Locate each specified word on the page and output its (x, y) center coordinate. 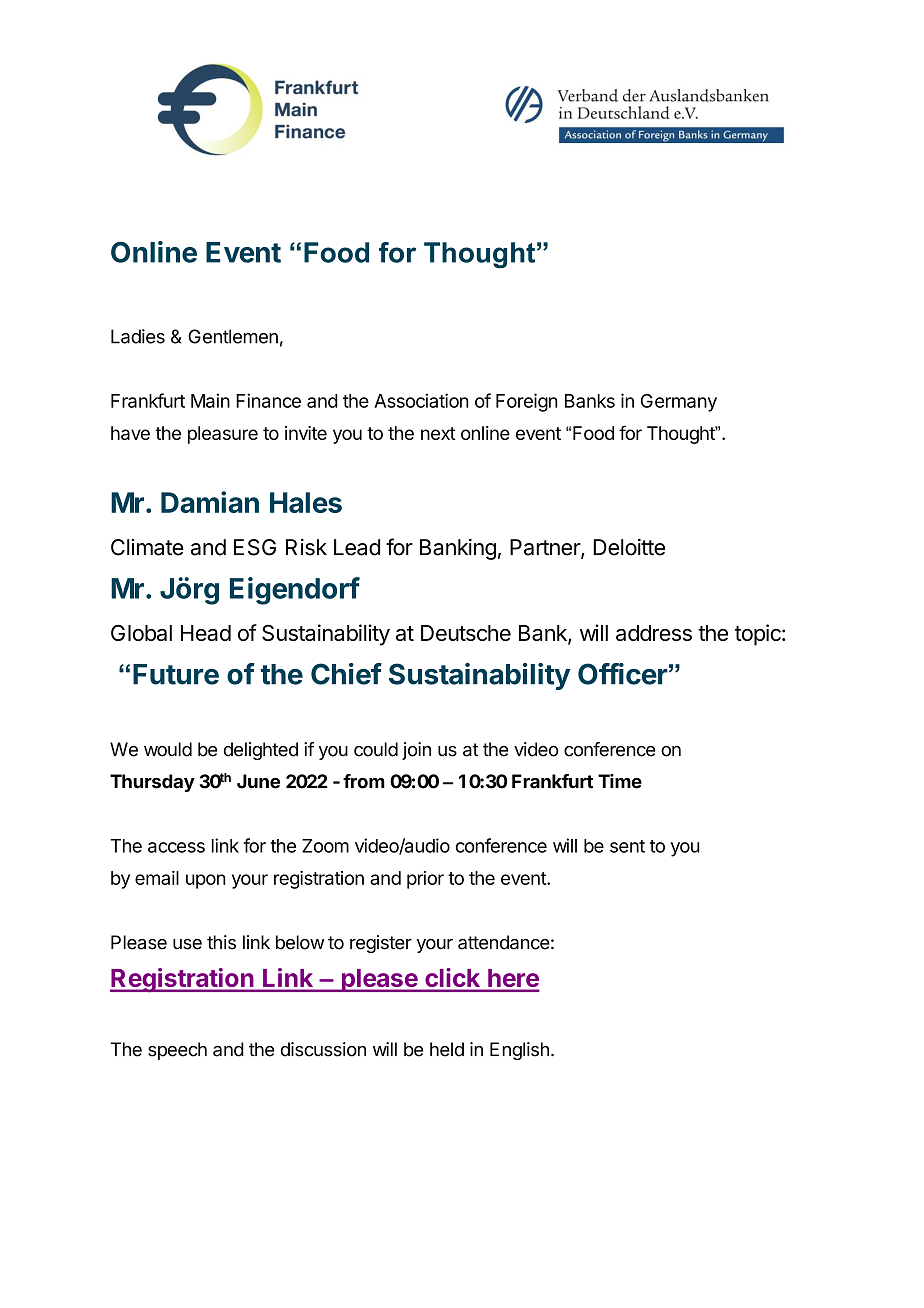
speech (177, 1051)
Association (421, 400)
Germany (679, 403)
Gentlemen (233, 336)
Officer (623, 674)
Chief (346, 674)
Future (176, 674)
